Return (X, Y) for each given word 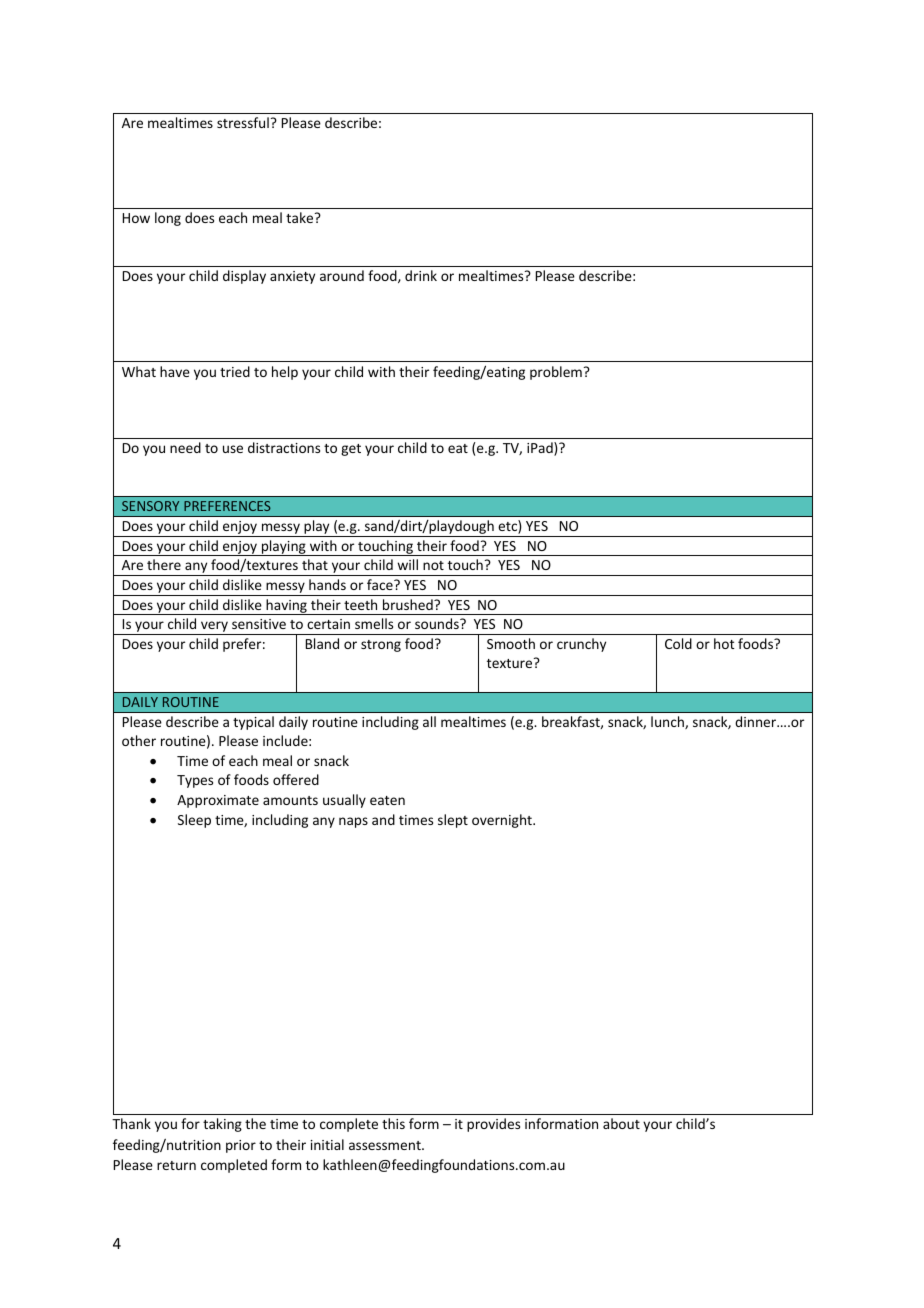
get (351, 450)
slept (453, 821)
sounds (438, 623)
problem (556, 373)
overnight (503, 821)
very (214, 628)
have (175, 371)
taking (222, 1125)
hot (724, 643)
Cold (678, 643)
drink (421, 275)
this (393, 1123)
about (621, 1123)
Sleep (194, 821)
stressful (243, 122)
